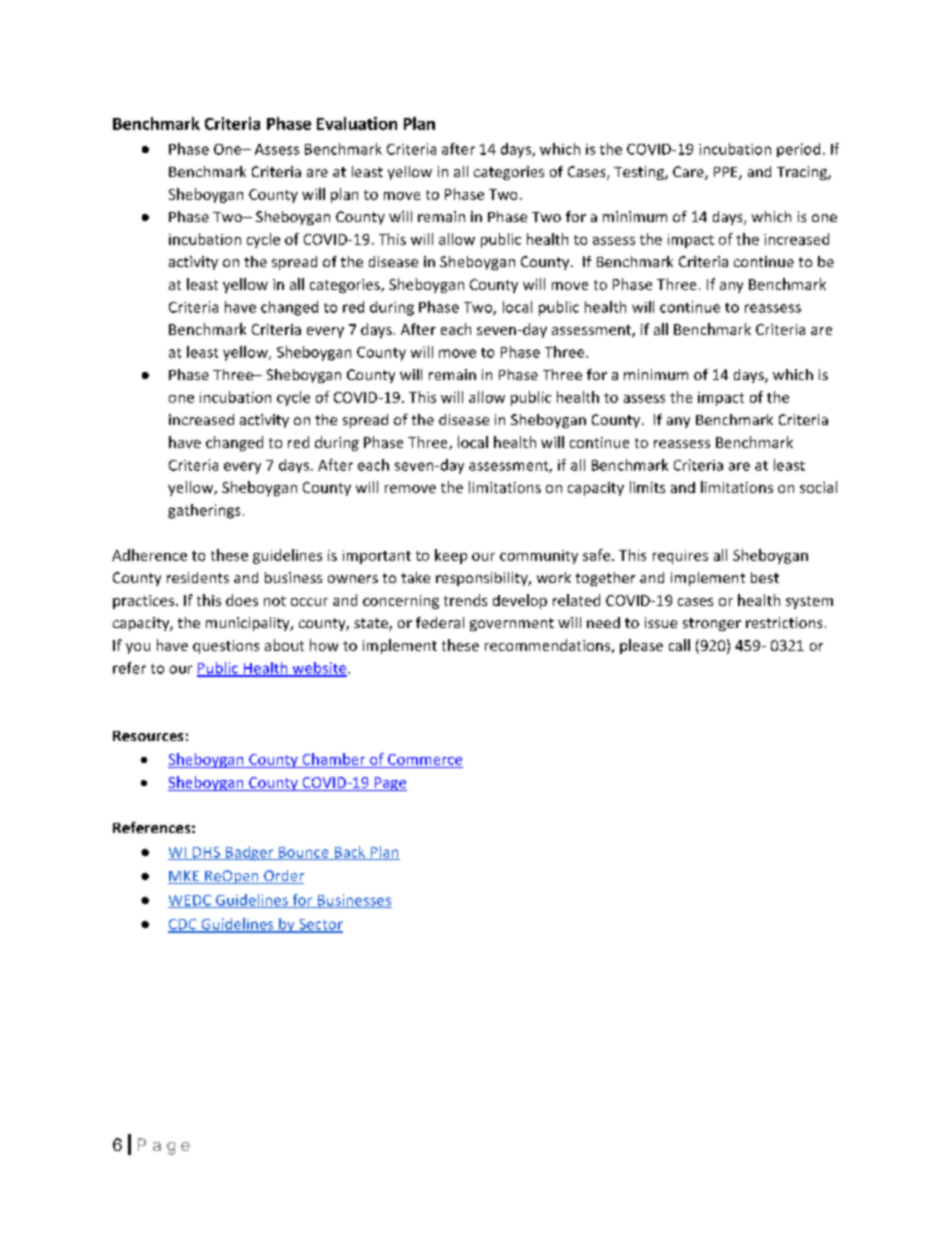  What do you see at coordinates (185, 877) in the screenshot?
I see `MKE` at bounding box center [185, 877].
